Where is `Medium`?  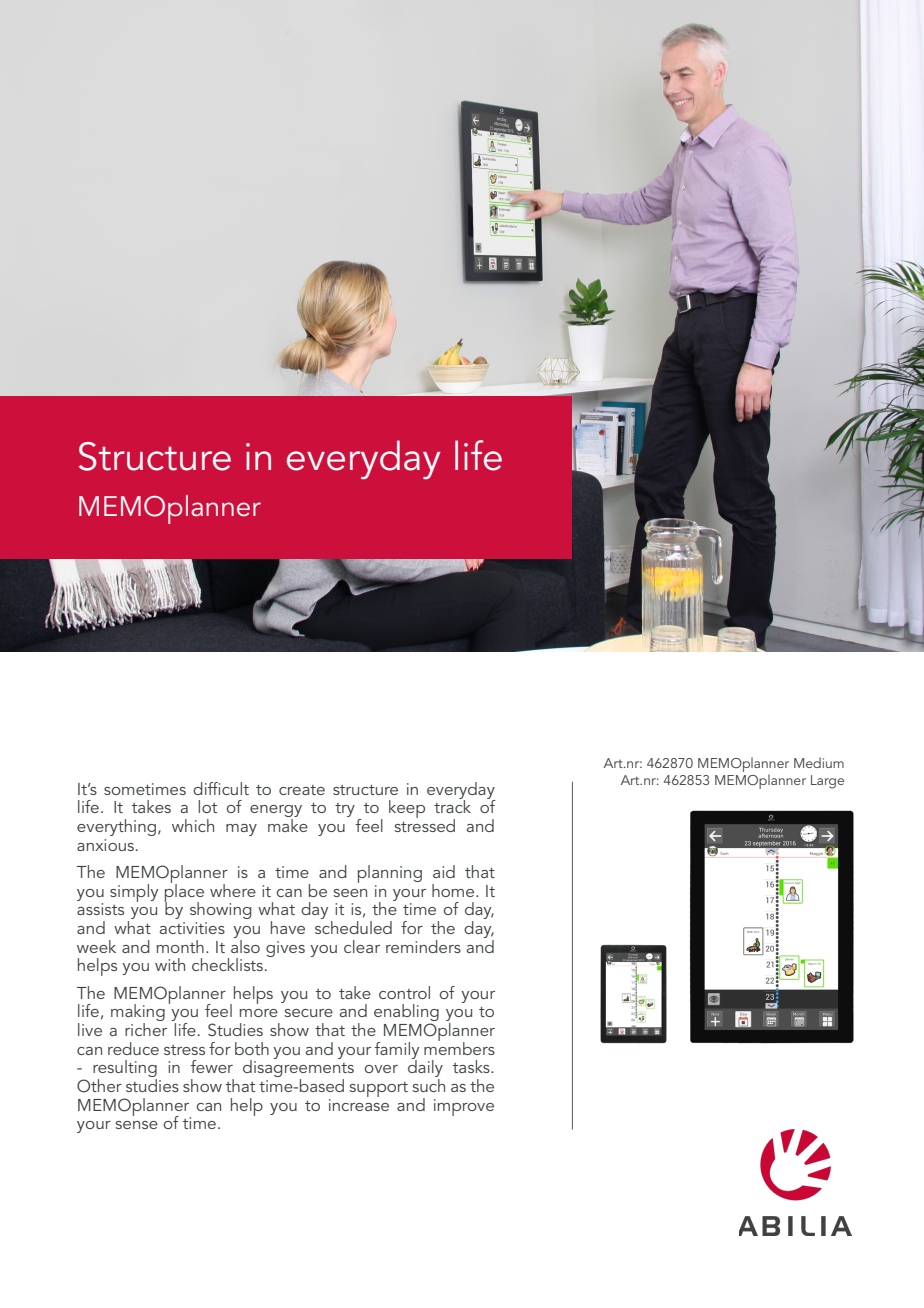 Medium is located at coordinates (819, 762).
